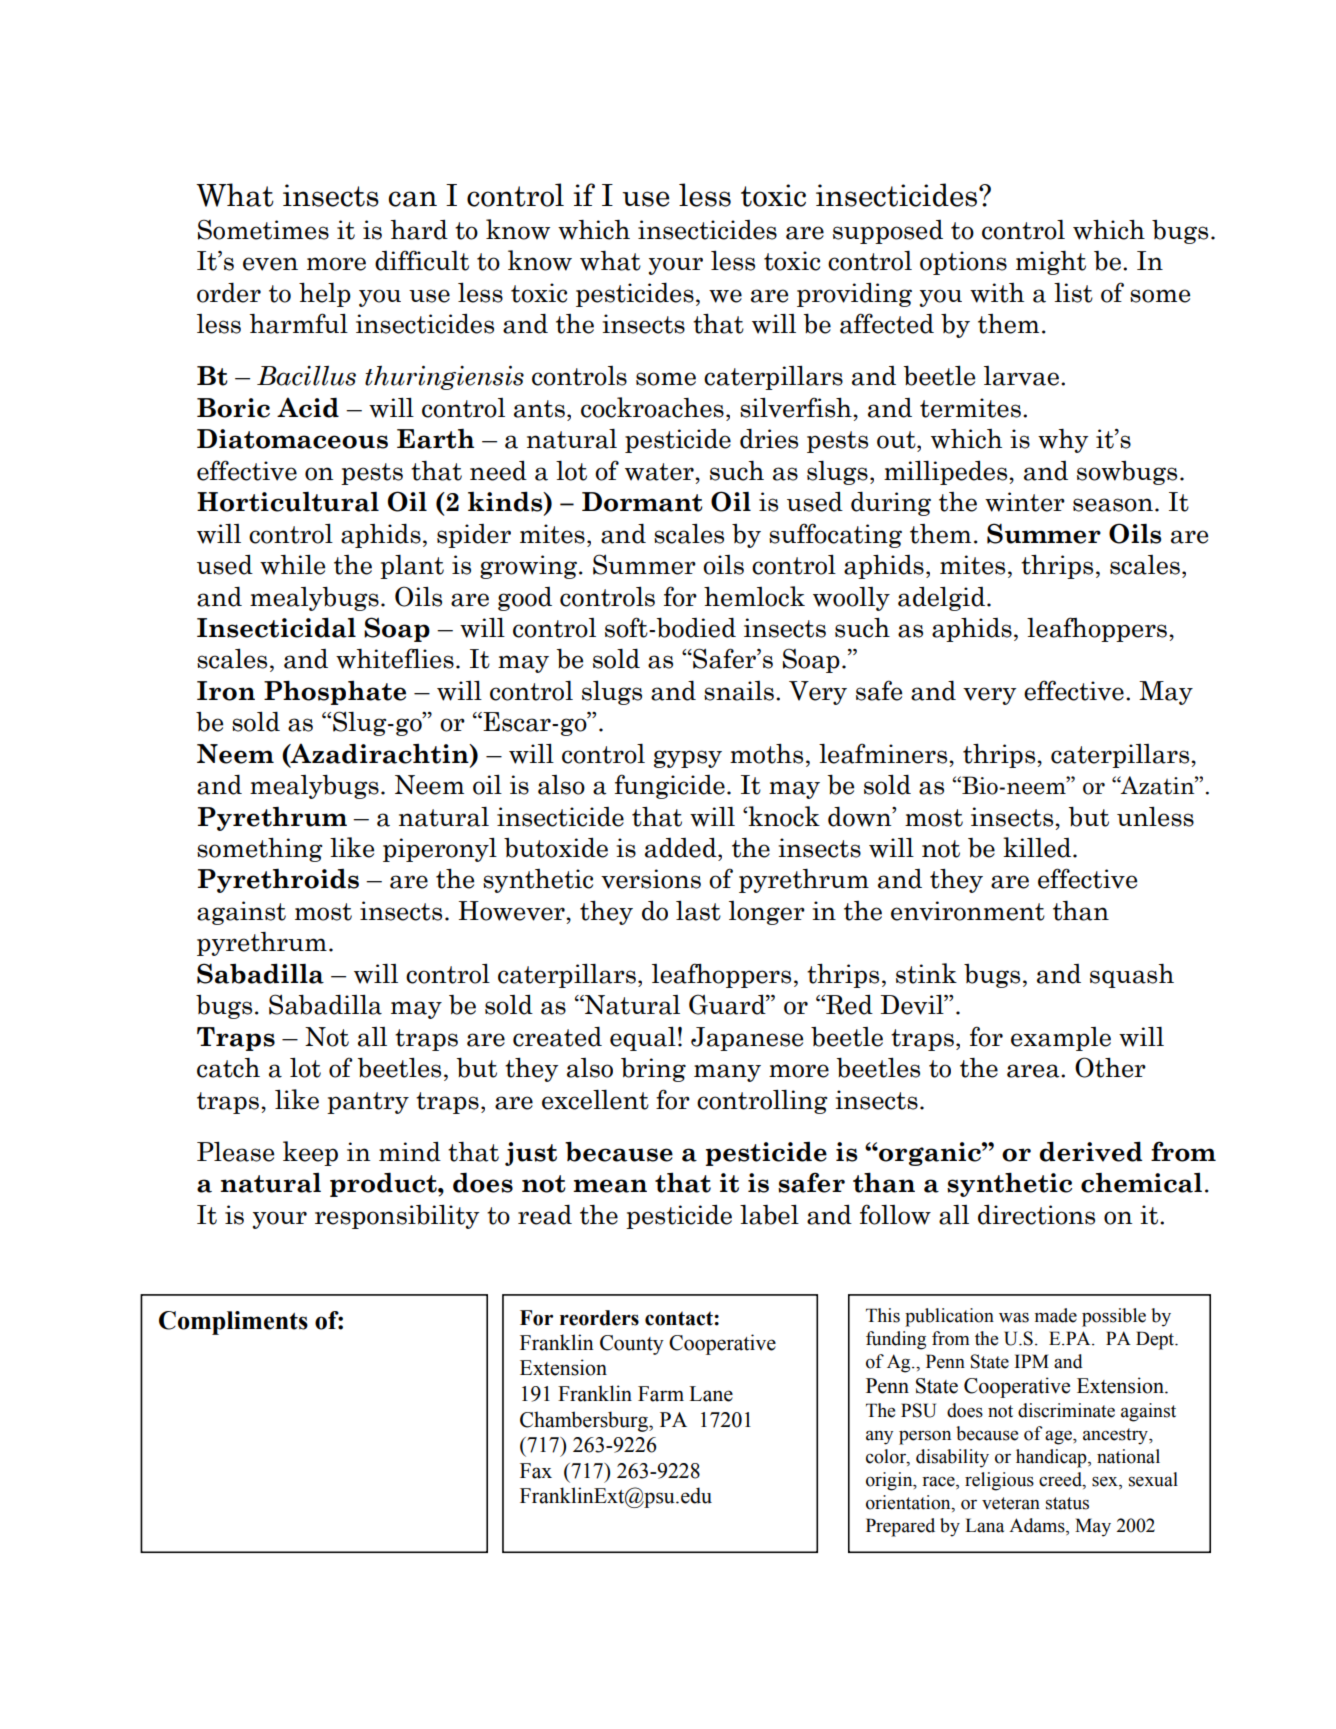 The image size is (1336, 1729). What do you see at coordinates (278, 881) in the screenshot?
I see `Pyrethroids` at bounding box center [278, 881].
